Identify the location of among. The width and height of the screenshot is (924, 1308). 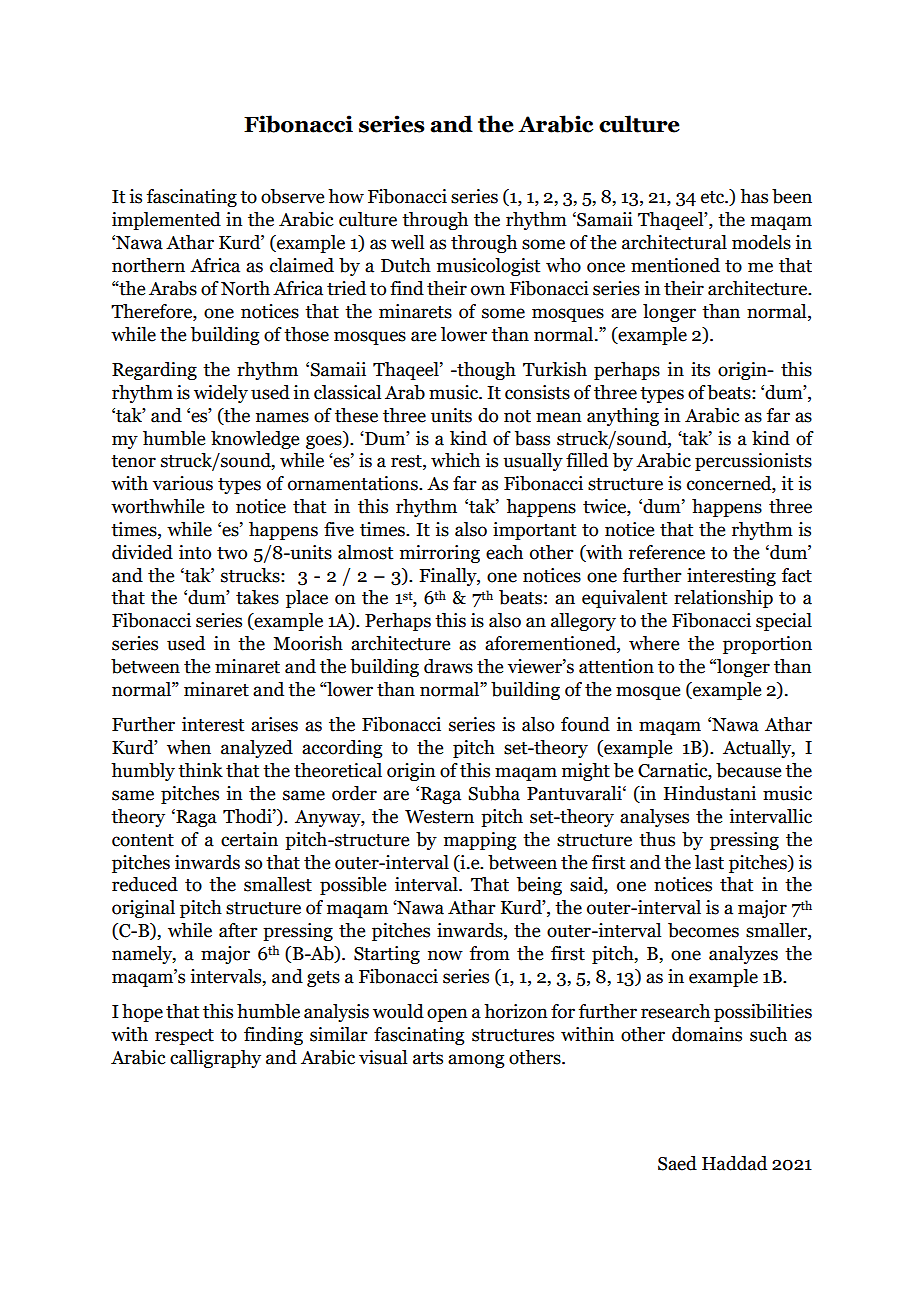
(476, 1061).
